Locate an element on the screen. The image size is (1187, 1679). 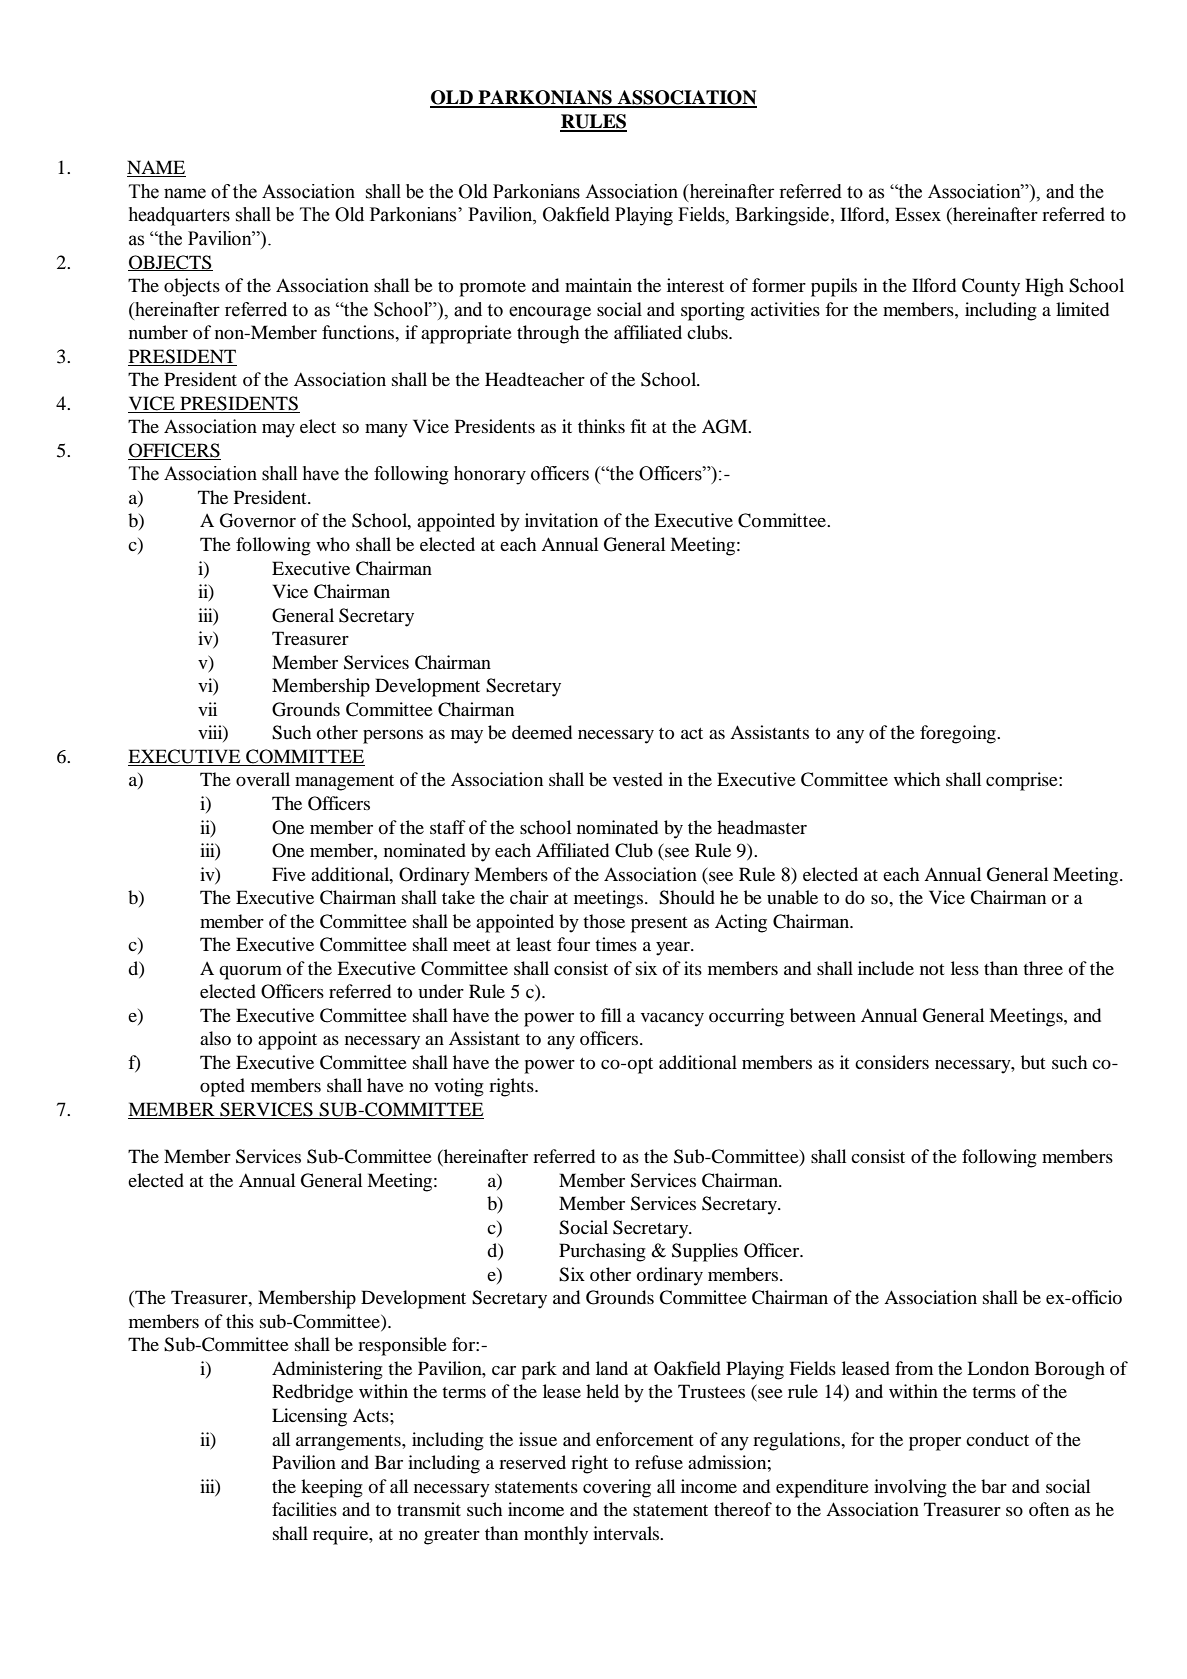
Purchasing is located at coordinates (602, 1252).
